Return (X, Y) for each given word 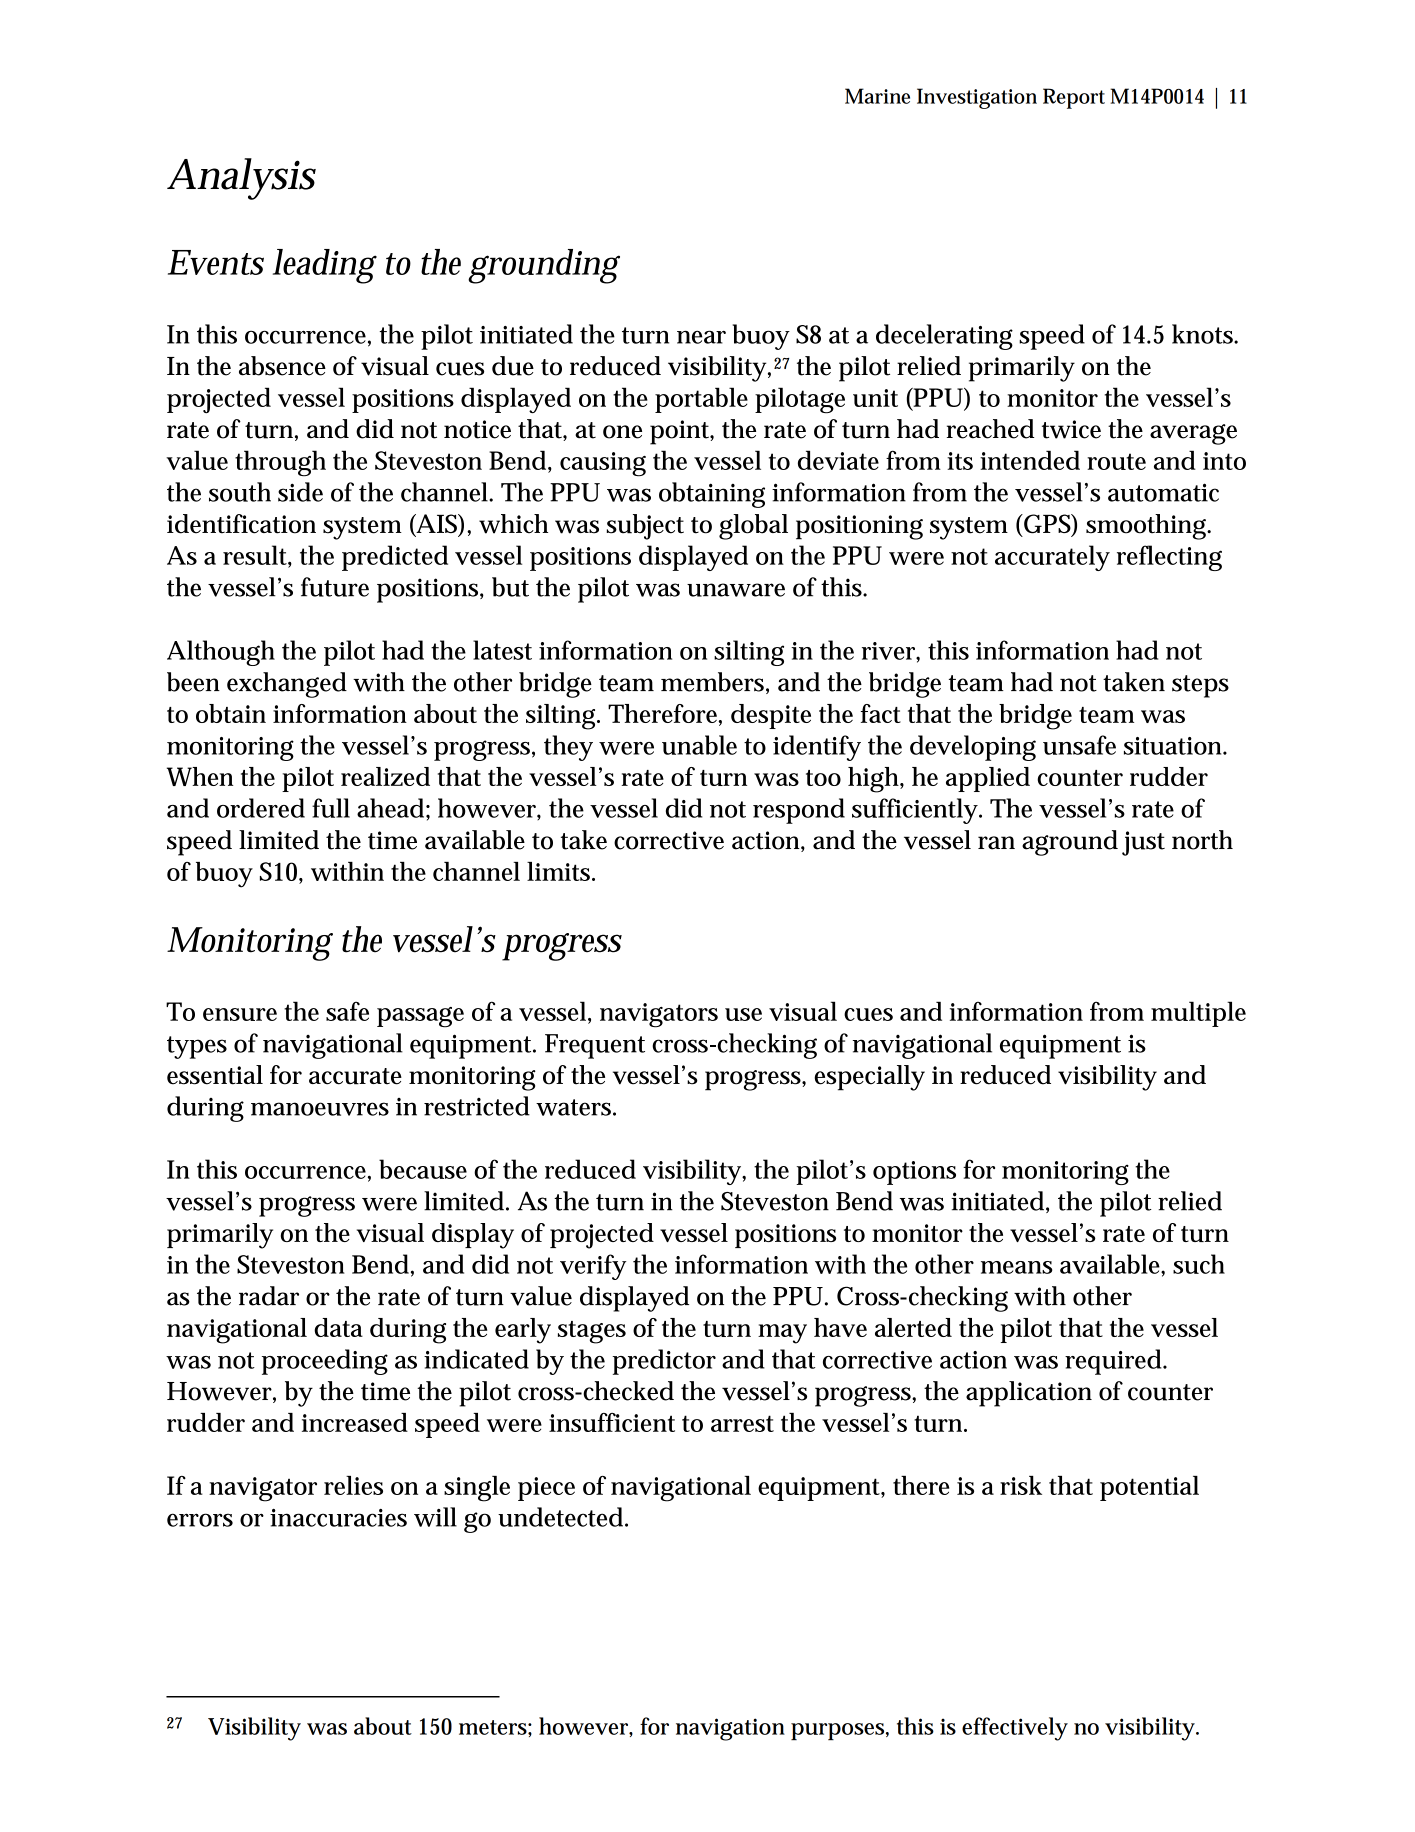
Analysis (241, 179)
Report (1074, 98)
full (331, 808)
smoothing (1148, 527)
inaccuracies (338, 1518)
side (300, 492)
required (1114, 1362)
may (782, 1334)
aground (1070, 843)
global (753, 527)
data (338, 1327)
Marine (877, 96)
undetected (562, 1517)
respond (799, 811)
